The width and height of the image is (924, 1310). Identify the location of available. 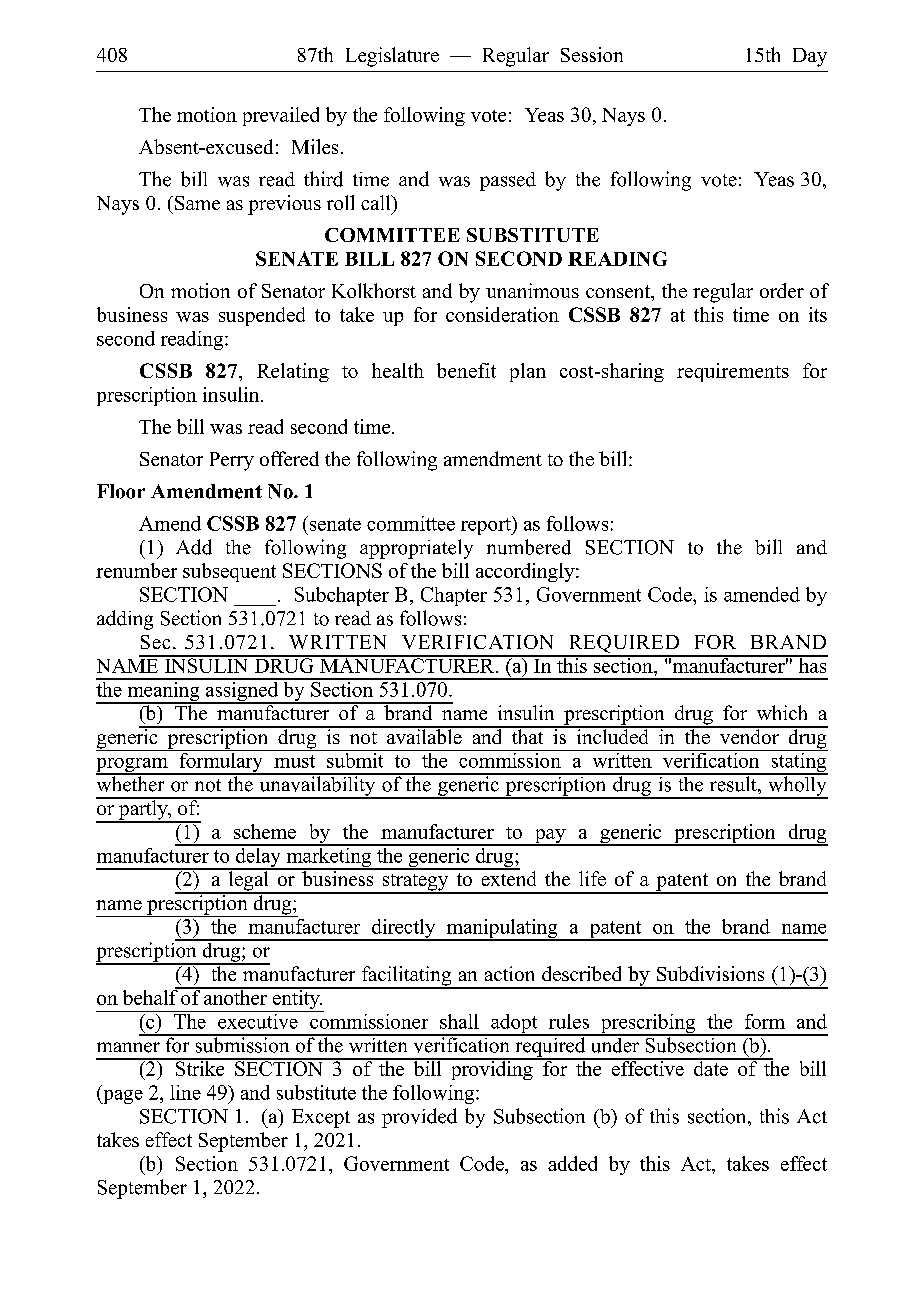
(424, 735).
